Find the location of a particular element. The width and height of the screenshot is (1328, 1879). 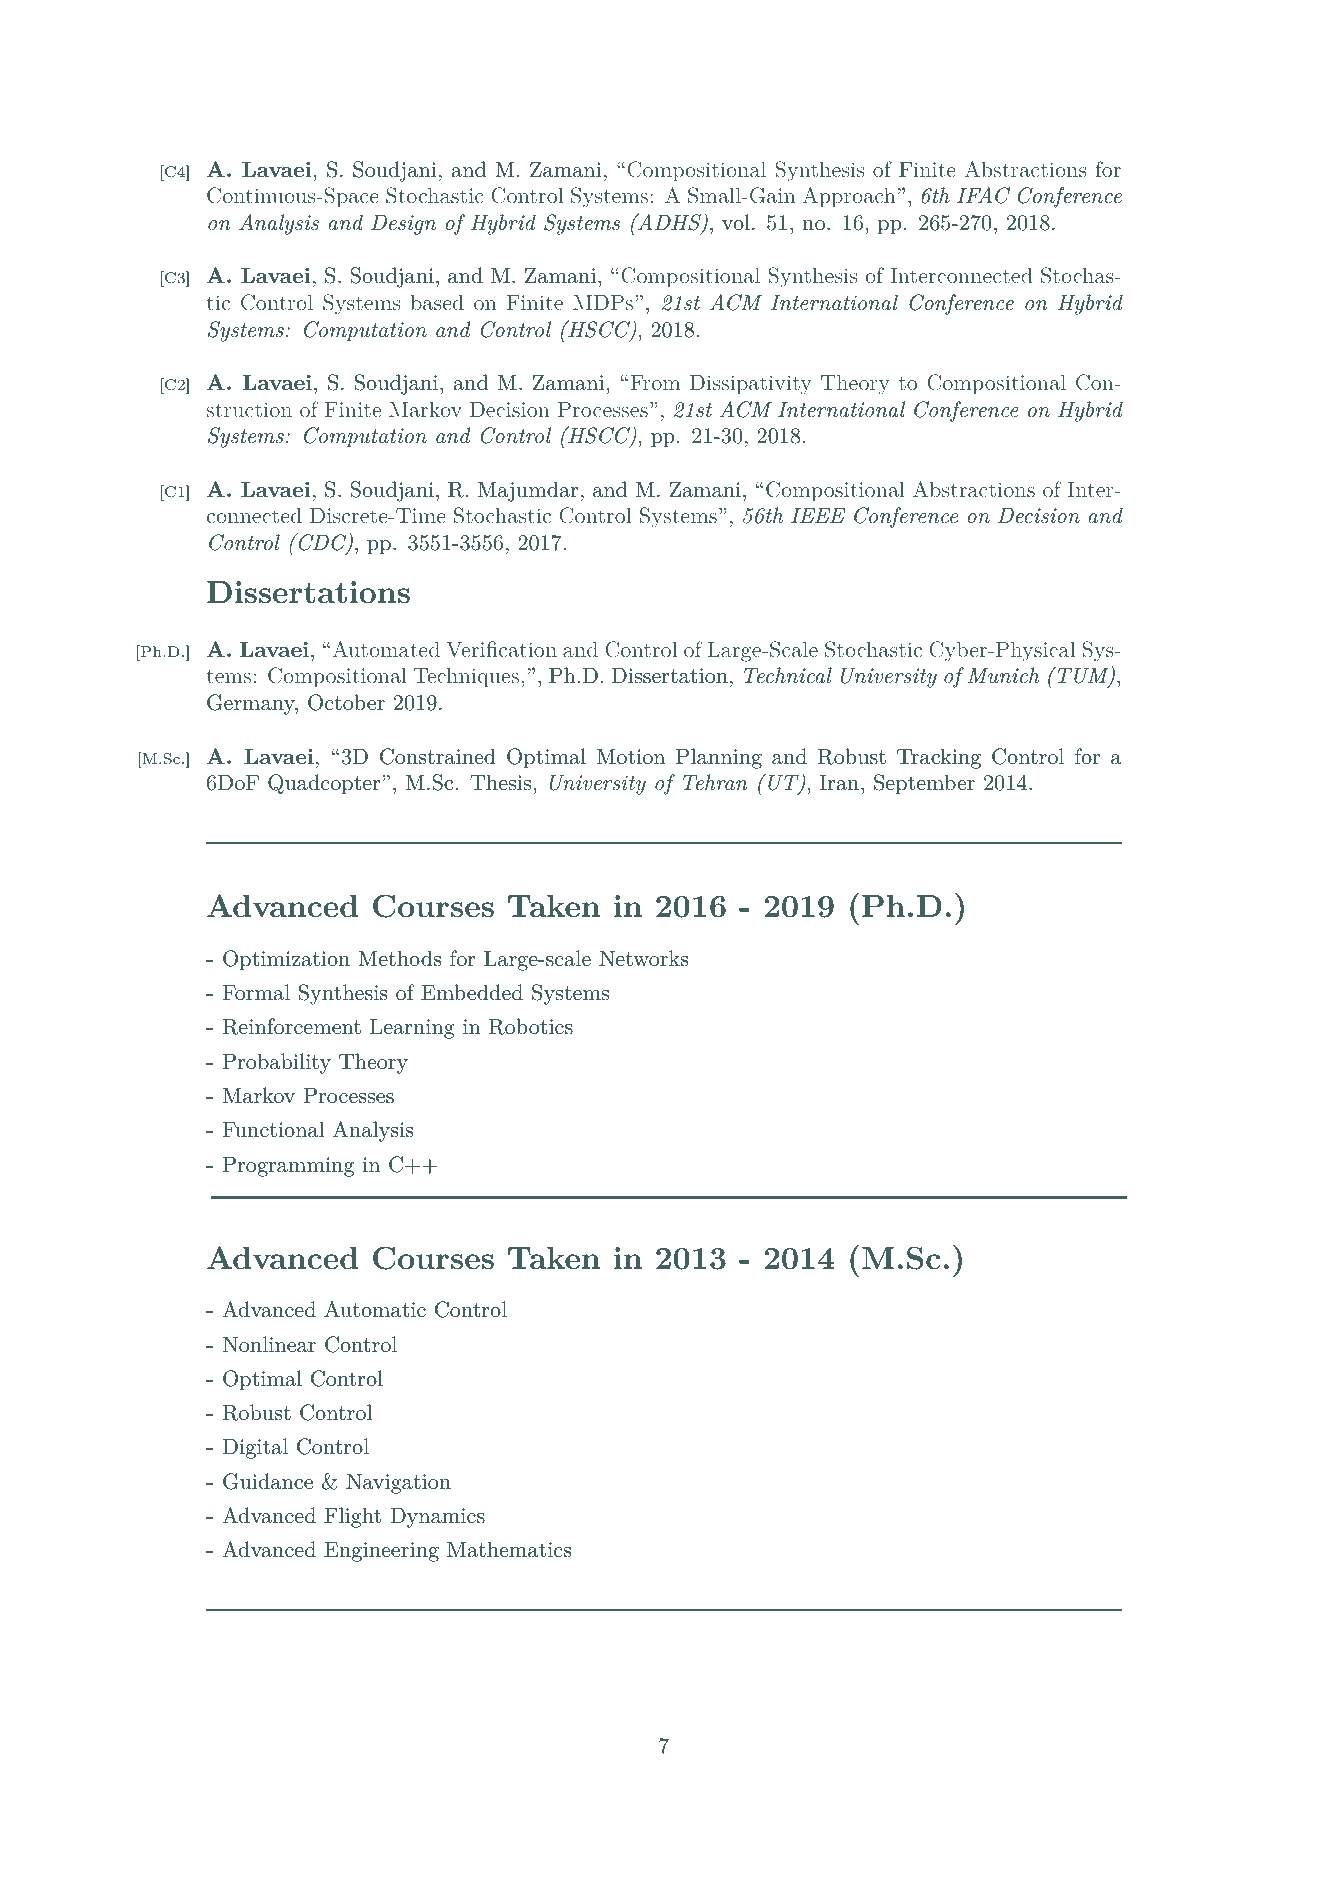

vol is located at coordinates (736, 222).
